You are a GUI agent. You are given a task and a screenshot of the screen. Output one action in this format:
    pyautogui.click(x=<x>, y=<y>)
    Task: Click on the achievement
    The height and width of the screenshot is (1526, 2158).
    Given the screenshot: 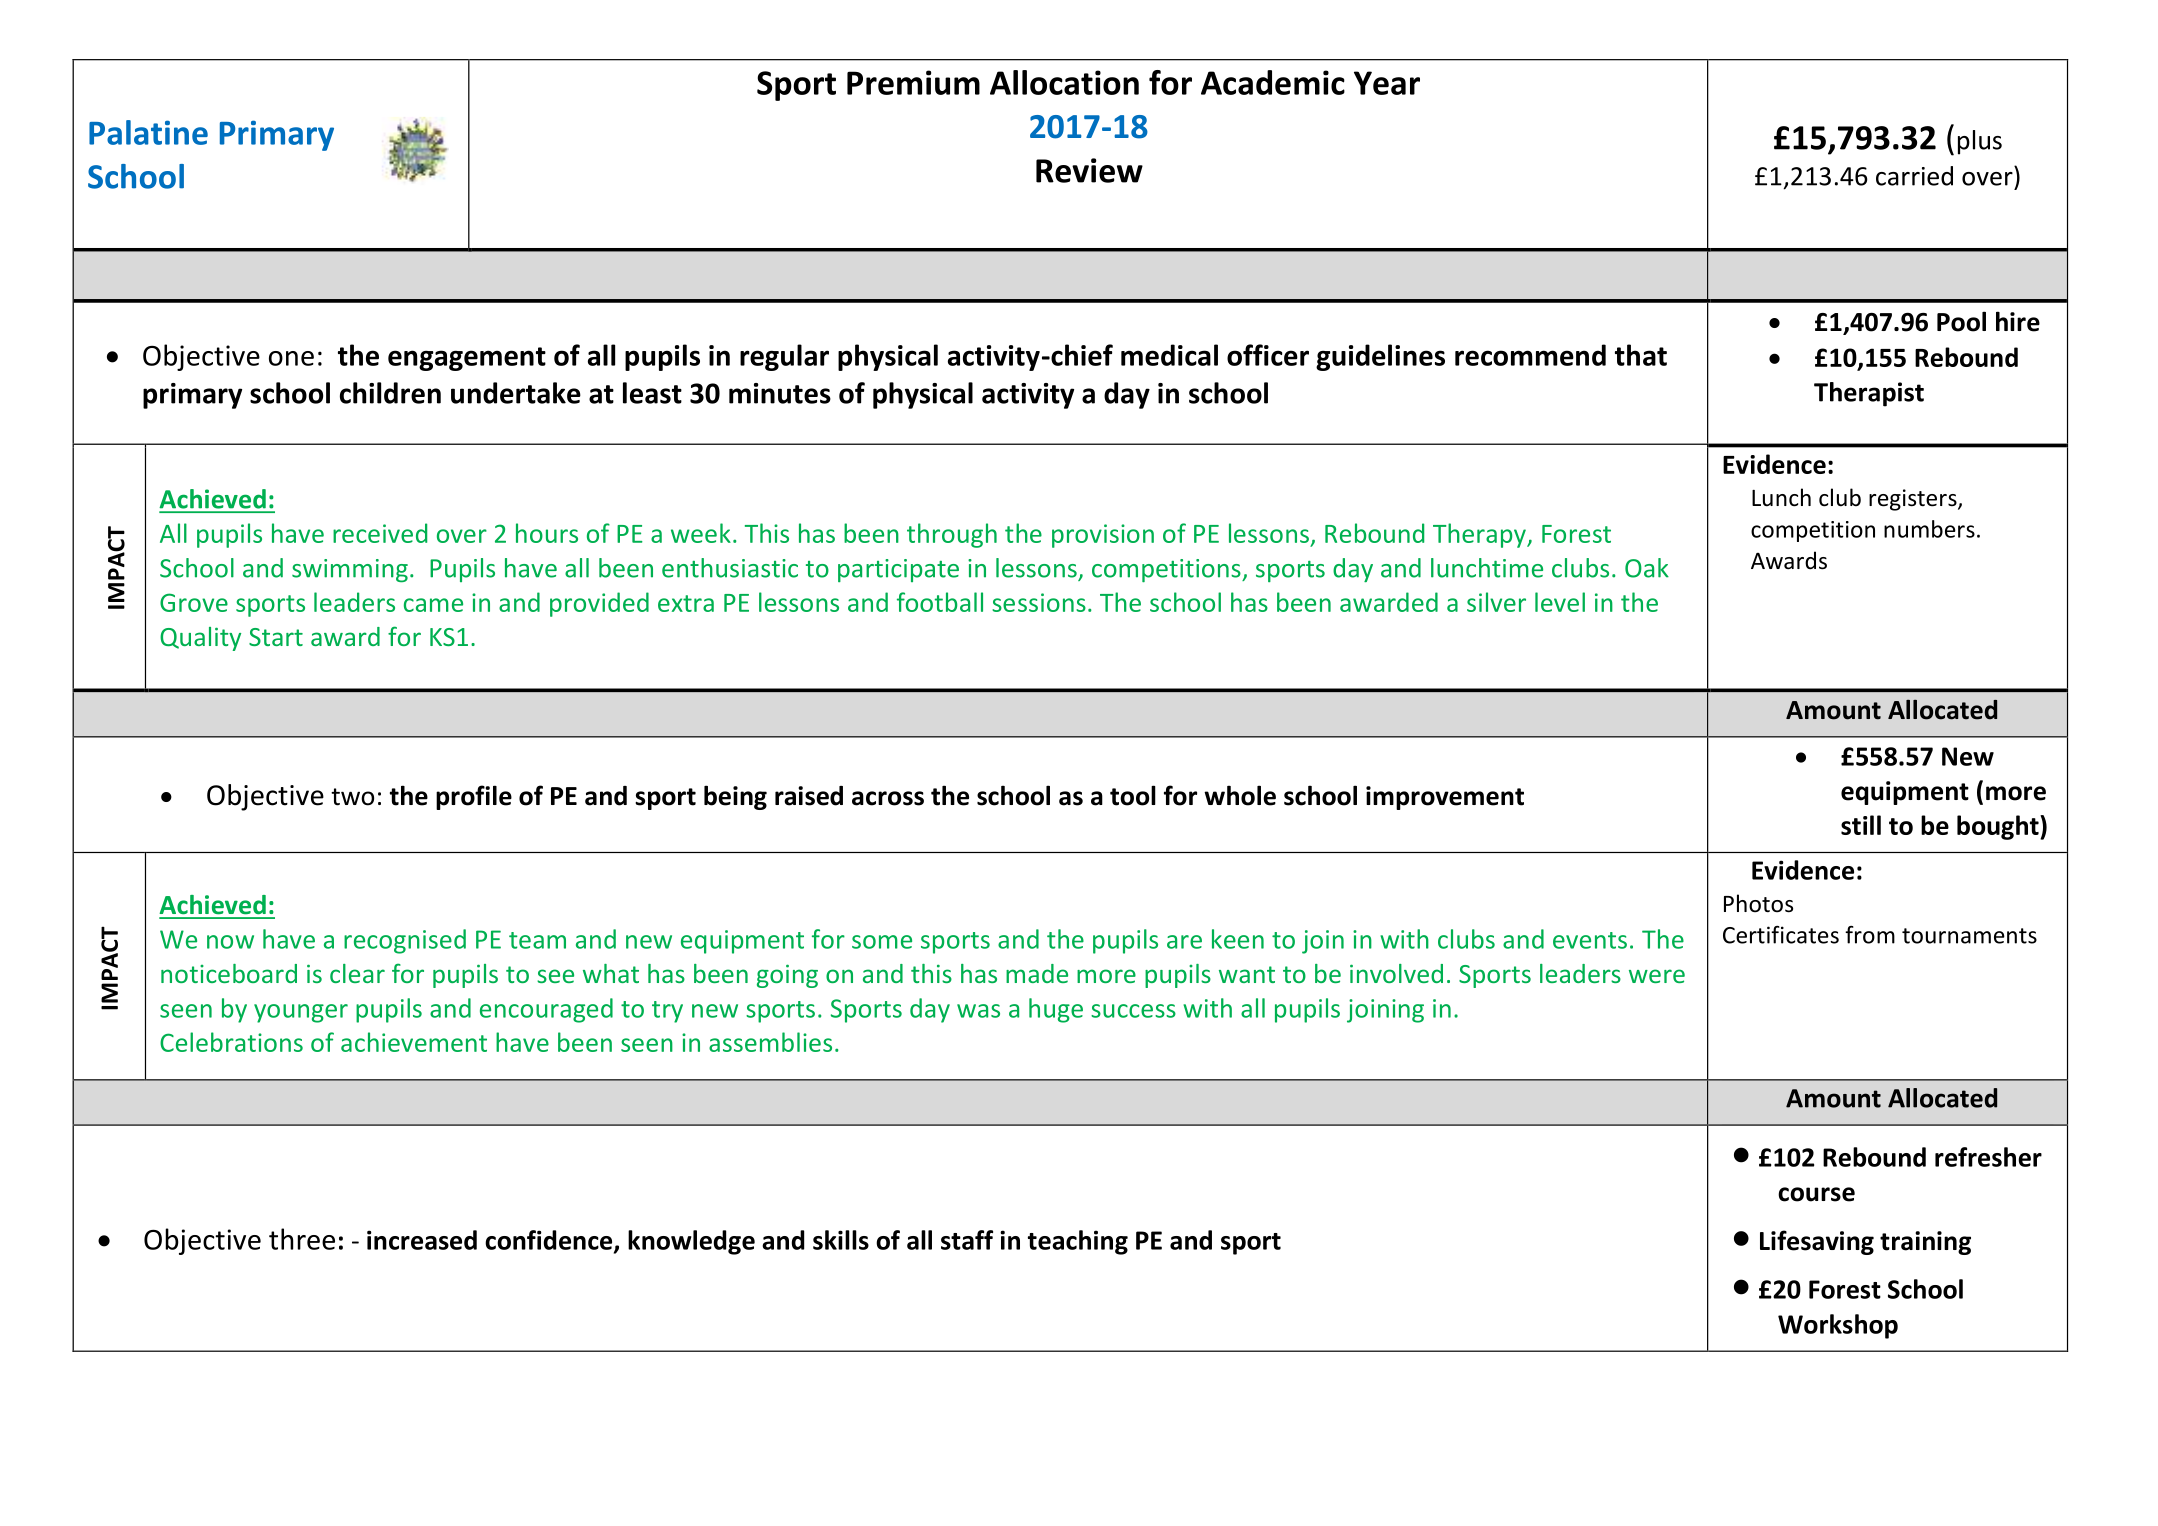 What is the action you would take?
    pyautogui.click(x=414, y=1042)
